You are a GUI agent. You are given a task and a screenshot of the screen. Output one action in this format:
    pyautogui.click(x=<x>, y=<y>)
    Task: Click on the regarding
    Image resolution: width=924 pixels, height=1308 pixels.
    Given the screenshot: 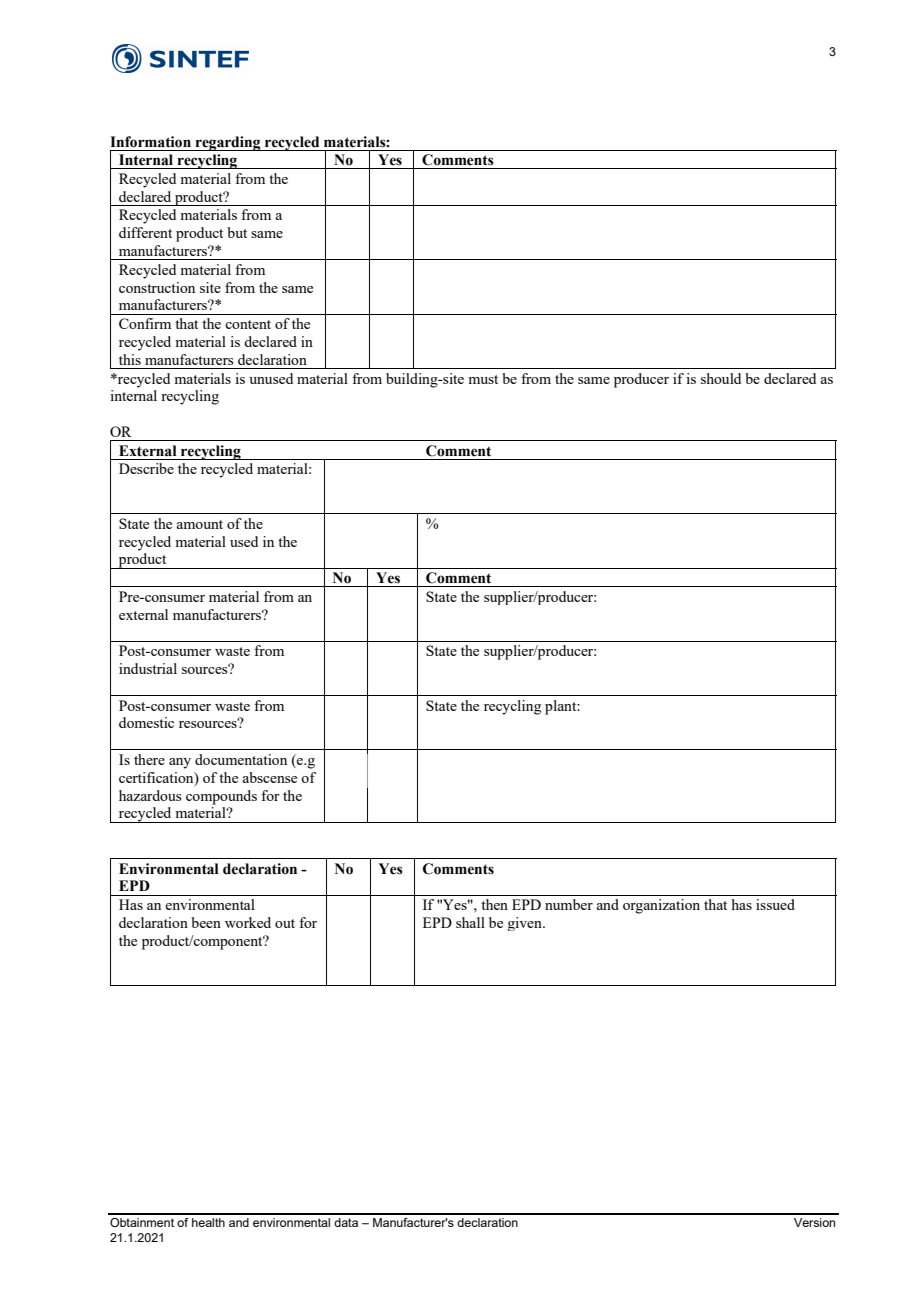 What is the action you would take?
    pyautogui.click(x=228, y=143)
